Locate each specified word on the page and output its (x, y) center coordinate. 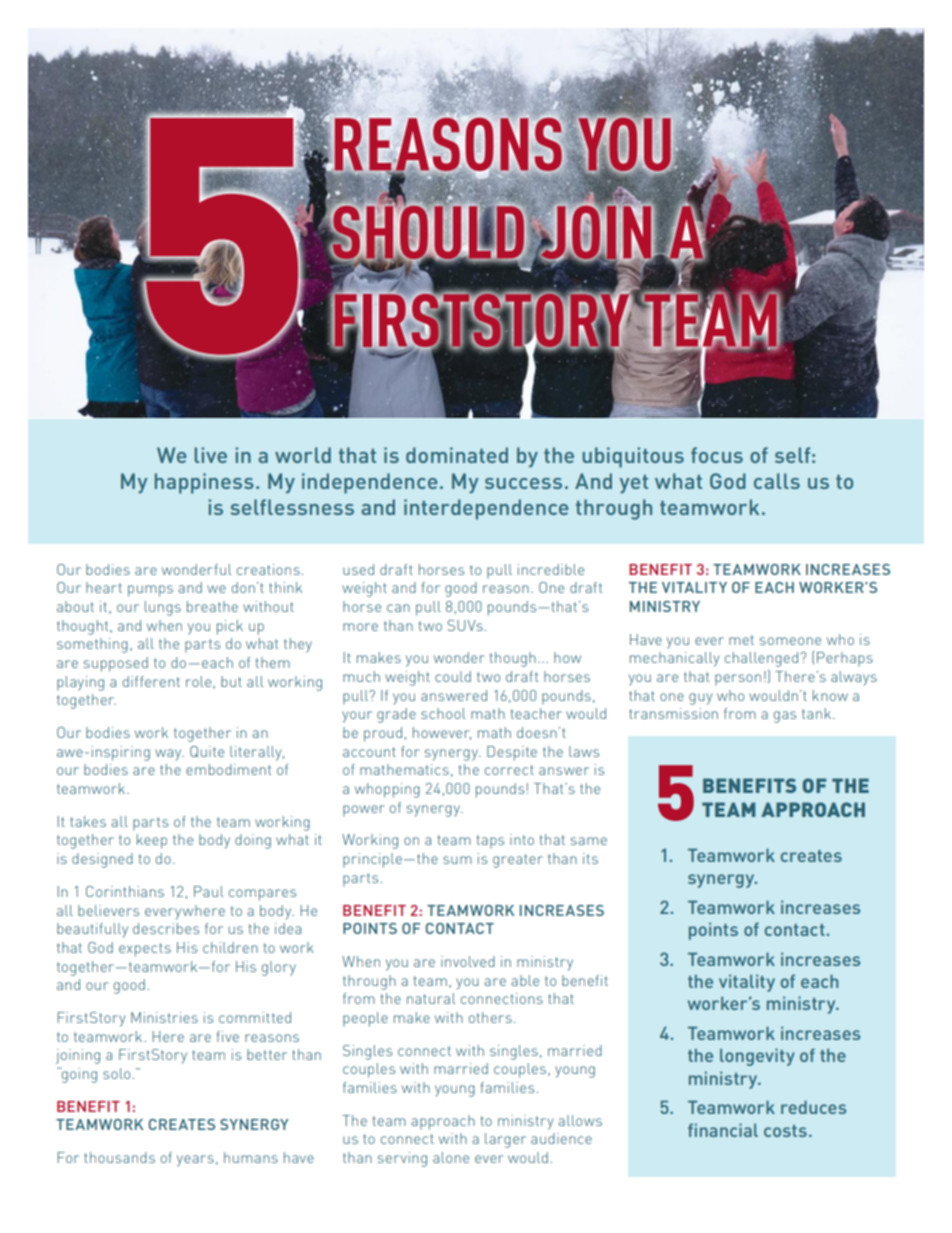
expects (145, 950)
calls (777, 481)
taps (490, 841)
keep (152, 841)
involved (468, 961)
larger (505, 1140)
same (589, 841)
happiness (204, 483)
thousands (119, 1157)
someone (790, 641)
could (453, 676)
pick (230, 627)
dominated (457, 455)
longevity (757, 1057)
